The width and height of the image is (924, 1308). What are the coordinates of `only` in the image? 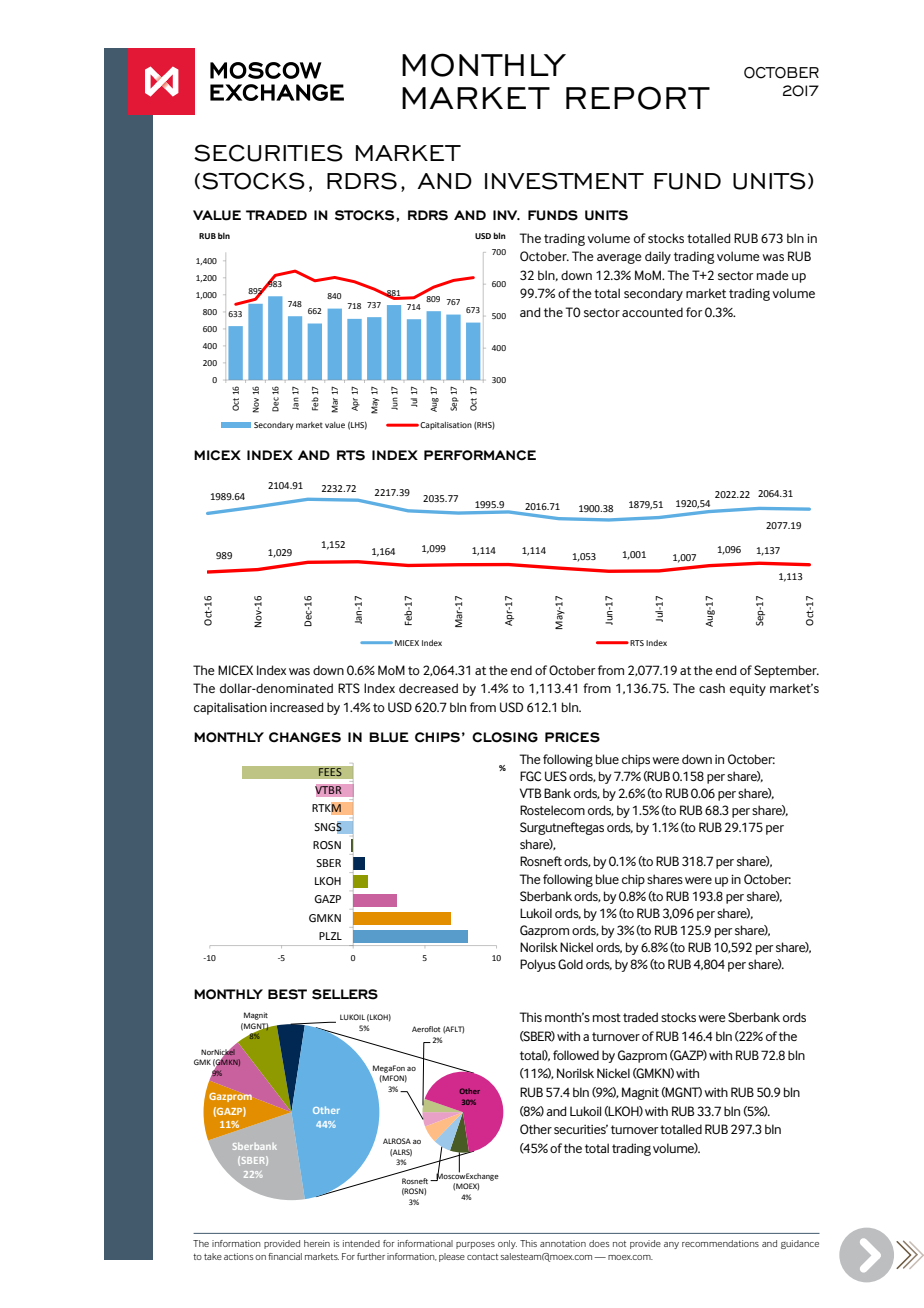 It's located at (507, 1244).
